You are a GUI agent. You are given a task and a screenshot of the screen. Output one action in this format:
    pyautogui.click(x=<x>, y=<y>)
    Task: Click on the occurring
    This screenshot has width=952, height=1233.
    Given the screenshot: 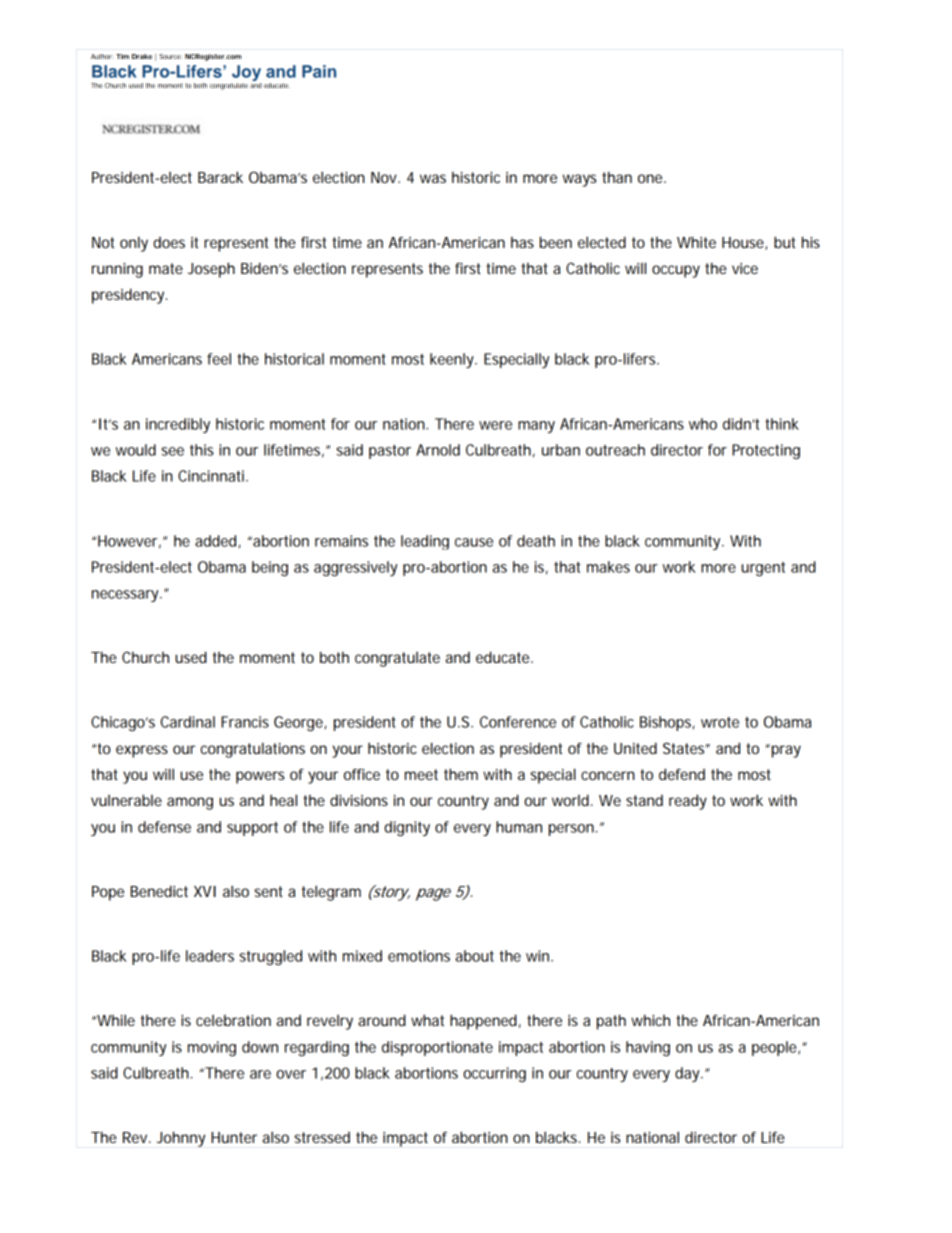 What is the action you would take?
    pyautogui.click(x=494, y=1074)
